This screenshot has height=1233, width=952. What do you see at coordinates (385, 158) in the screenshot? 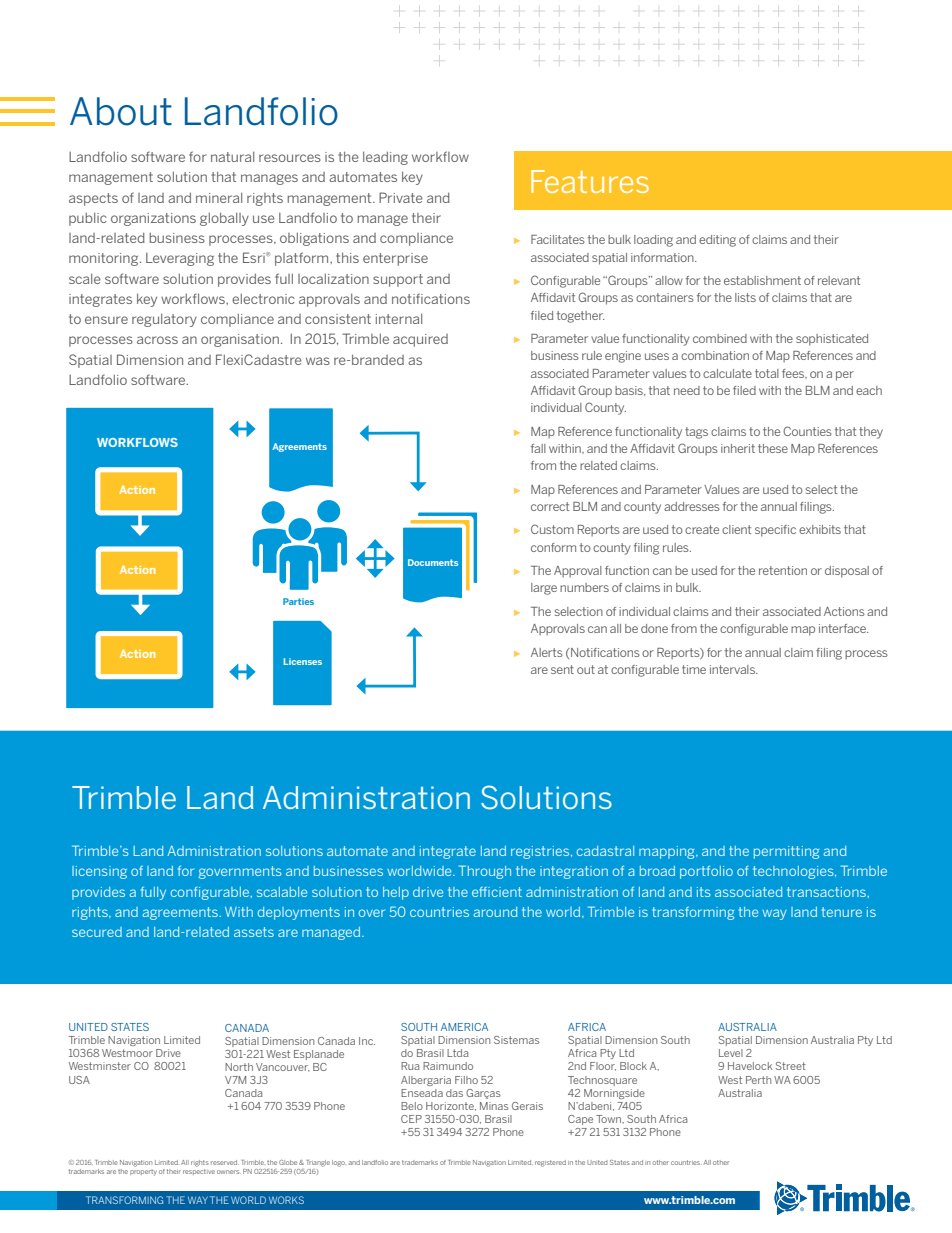
I see `leading` at bounding box center [385, 158].
